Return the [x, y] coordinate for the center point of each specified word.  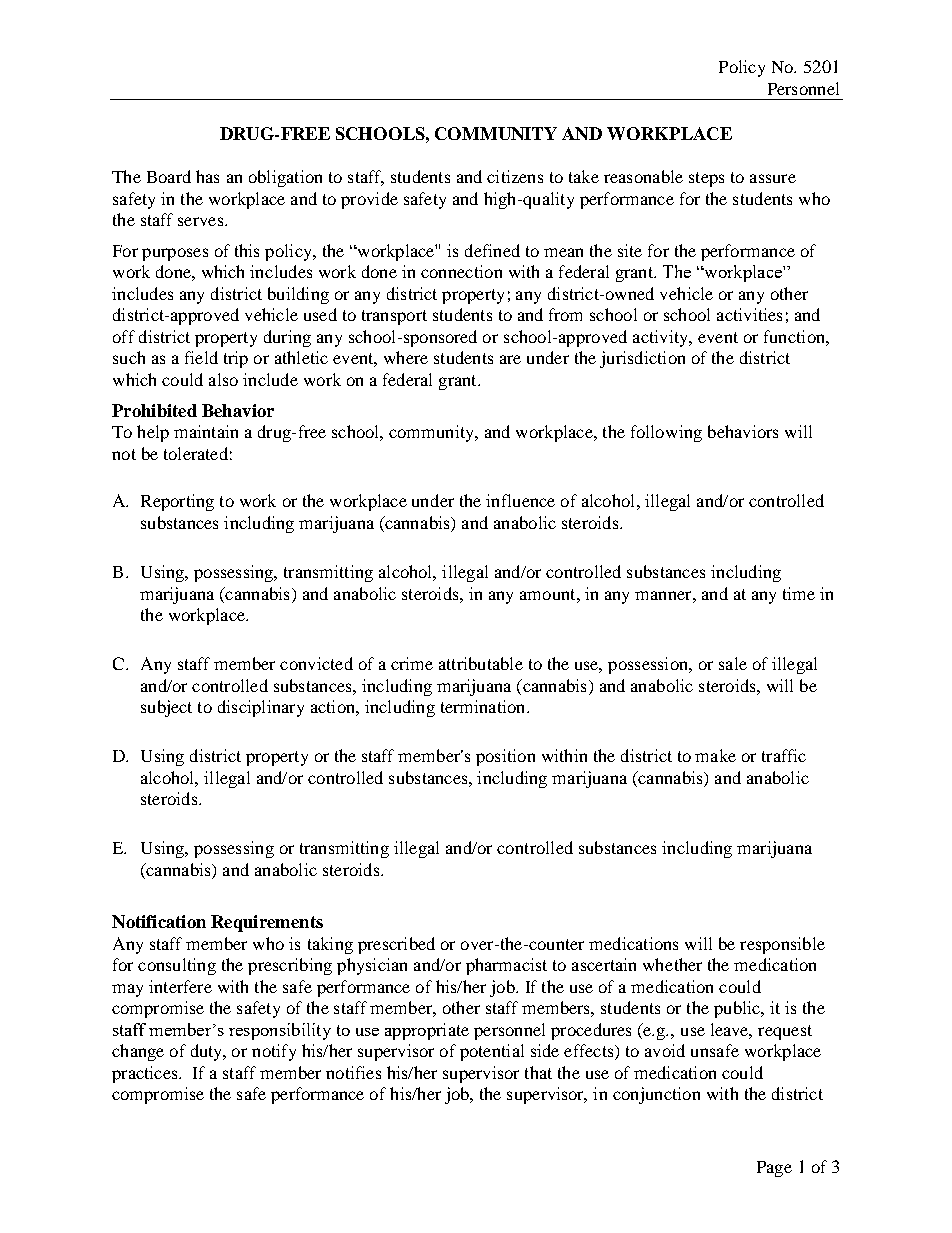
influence [520, 500]
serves [202, 221]
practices [146, 1074]
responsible [782, 945]
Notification [159, 921]
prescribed [396, 945]
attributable [481, 663]
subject [166, 708]
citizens [515, 176]
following [666, 433]
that [538, 1072]
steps [706, 179]
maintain [206, 431]
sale [733, 663]
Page [774, 1169]
